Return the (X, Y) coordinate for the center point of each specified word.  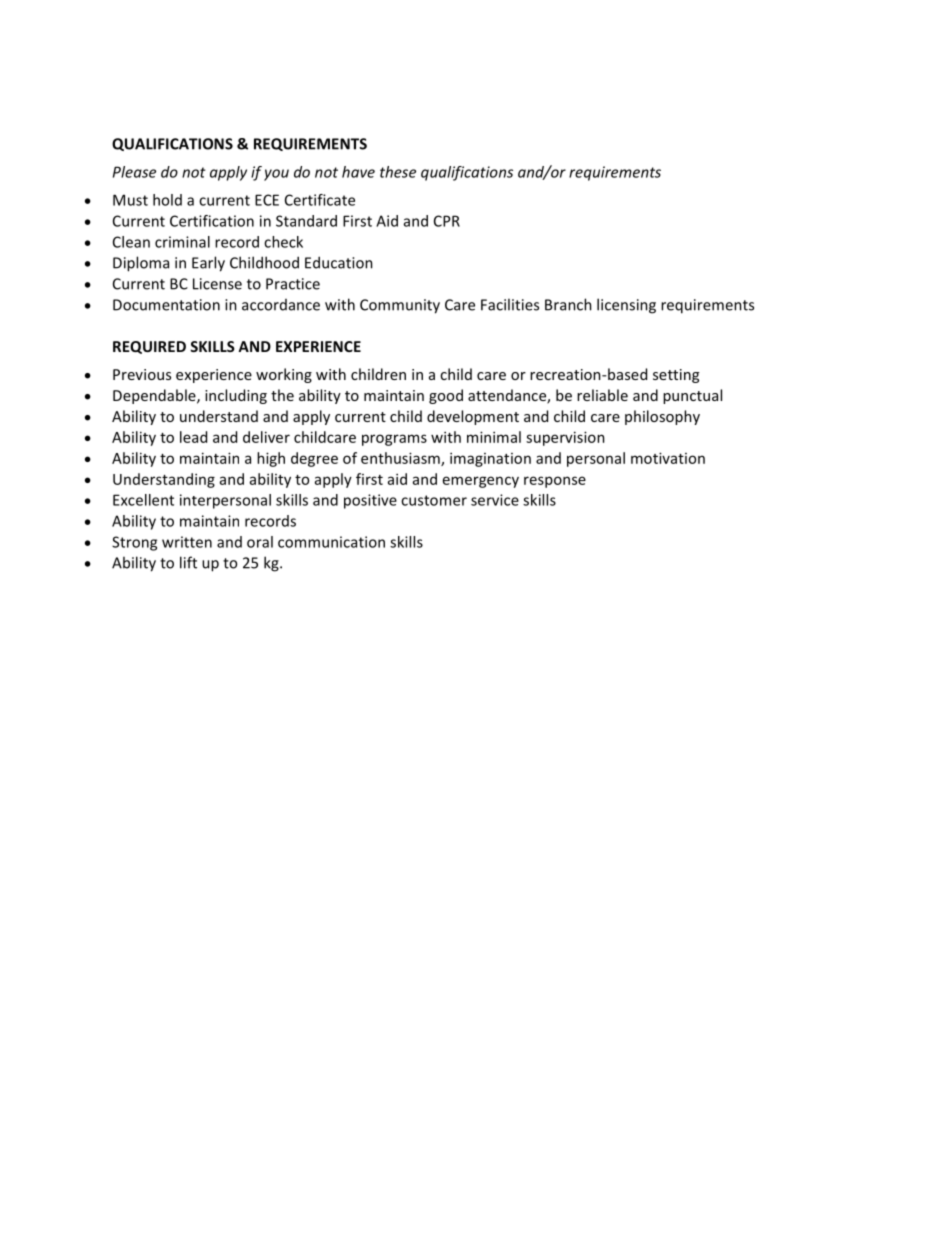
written (187, 542)
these (398, 172)
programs (394, 440)
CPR (447, 221)
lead (193, 437)
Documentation (166, 305)
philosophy (662, 417)
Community (400, 306)
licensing (626, 306)
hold (167, 200)
